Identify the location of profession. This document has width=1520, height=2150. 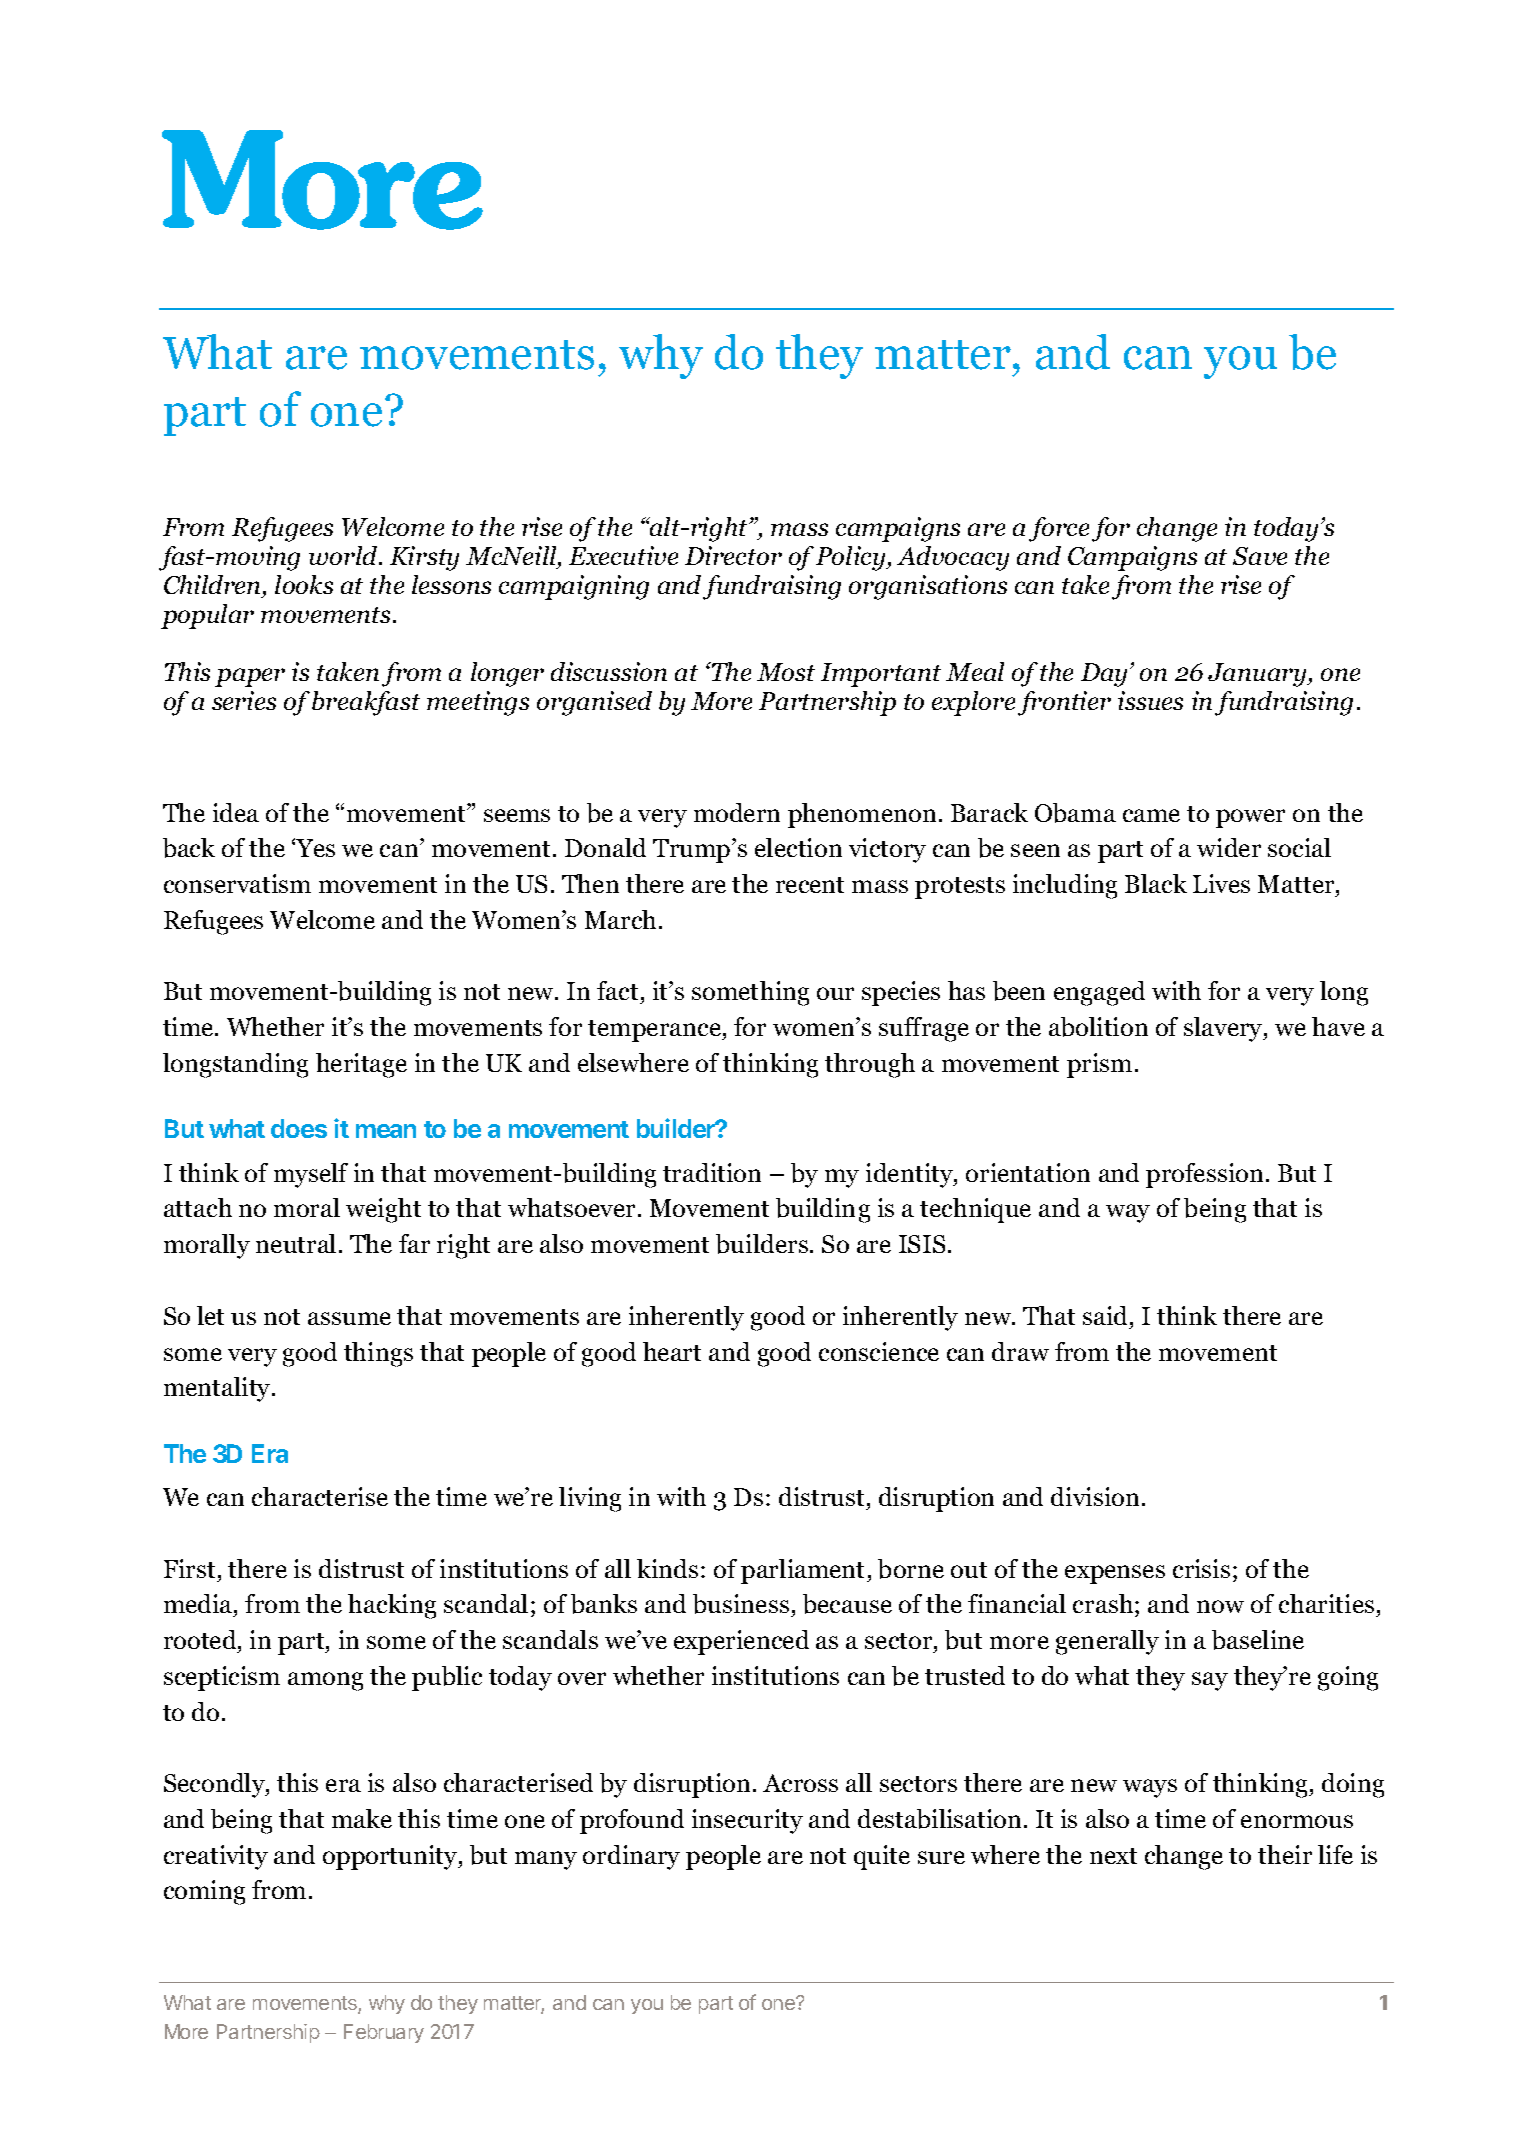
(1204, 1175).
